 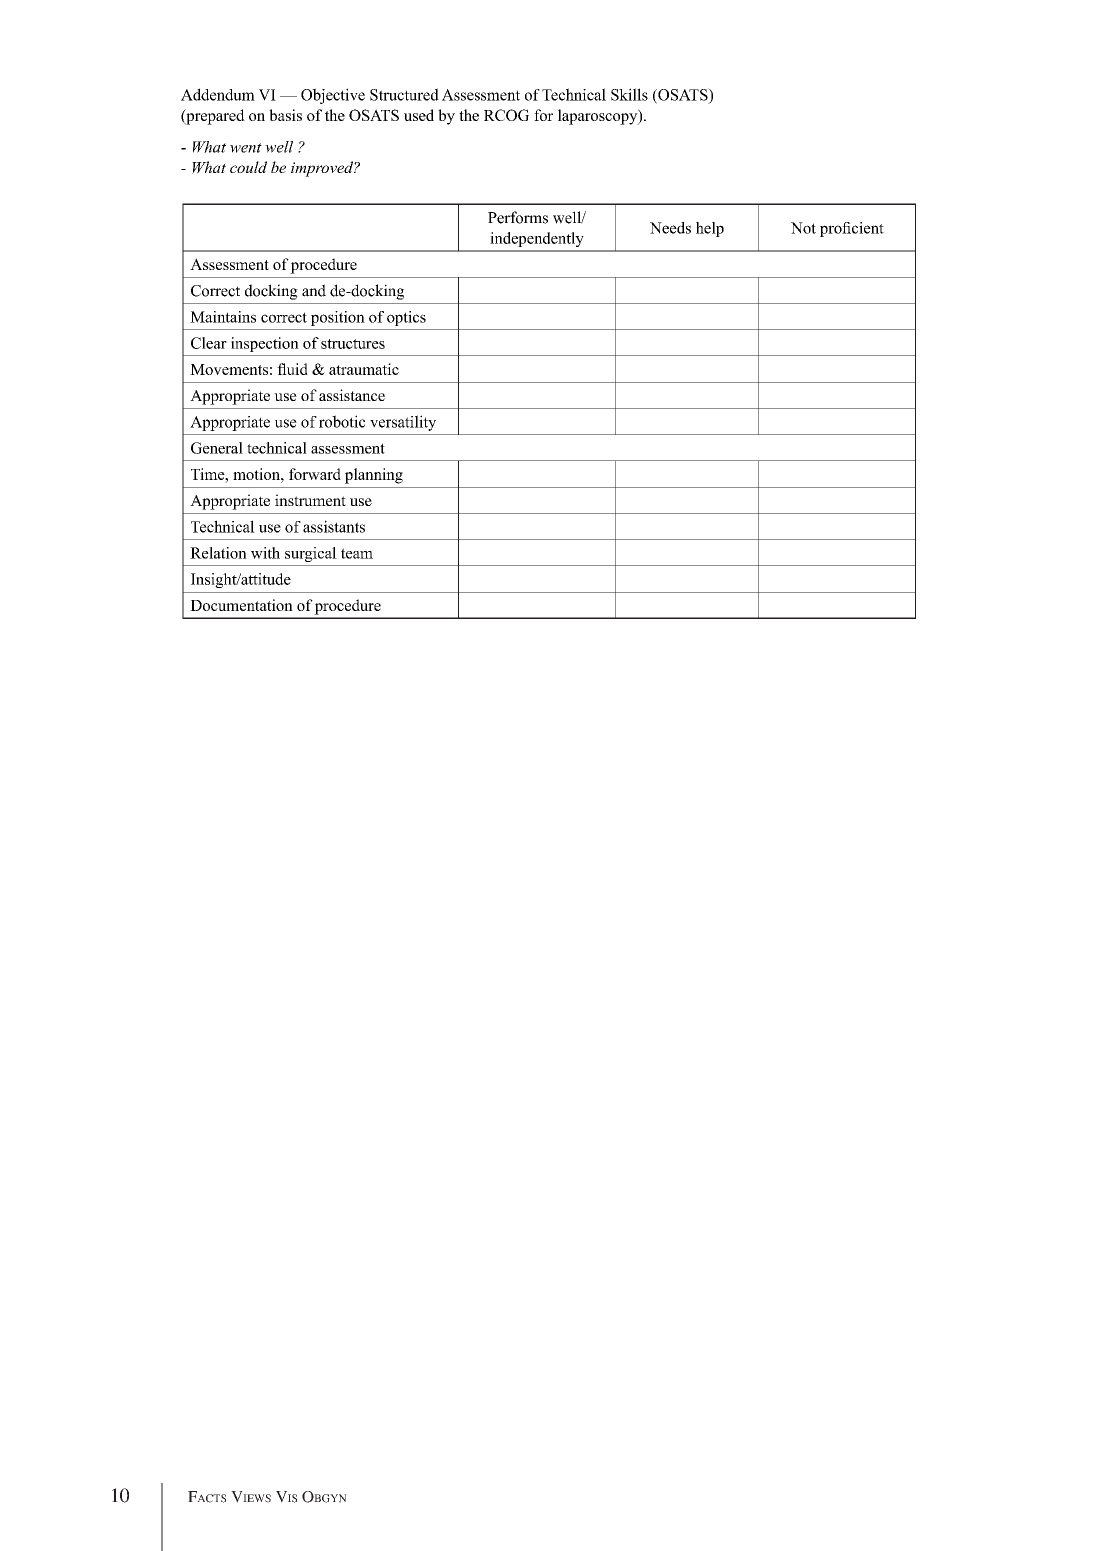 What do you see at coordinates (352, 395) in the screenshot?
I see `assistance` at bounding box center [352, 395].
